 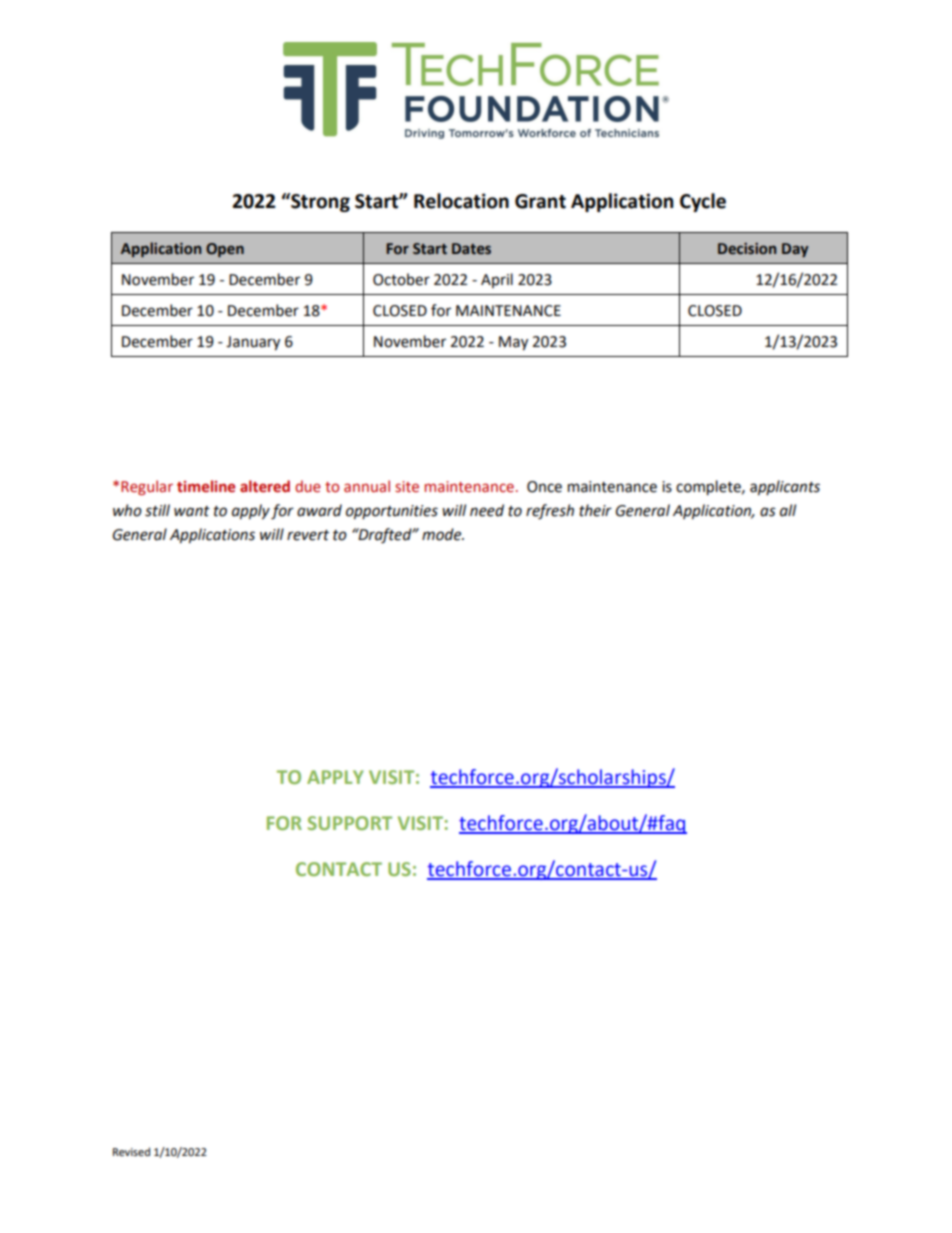 What do you see at coordinates (788, 510) in the image?
I see `all` at bounding box center [788, 510].
